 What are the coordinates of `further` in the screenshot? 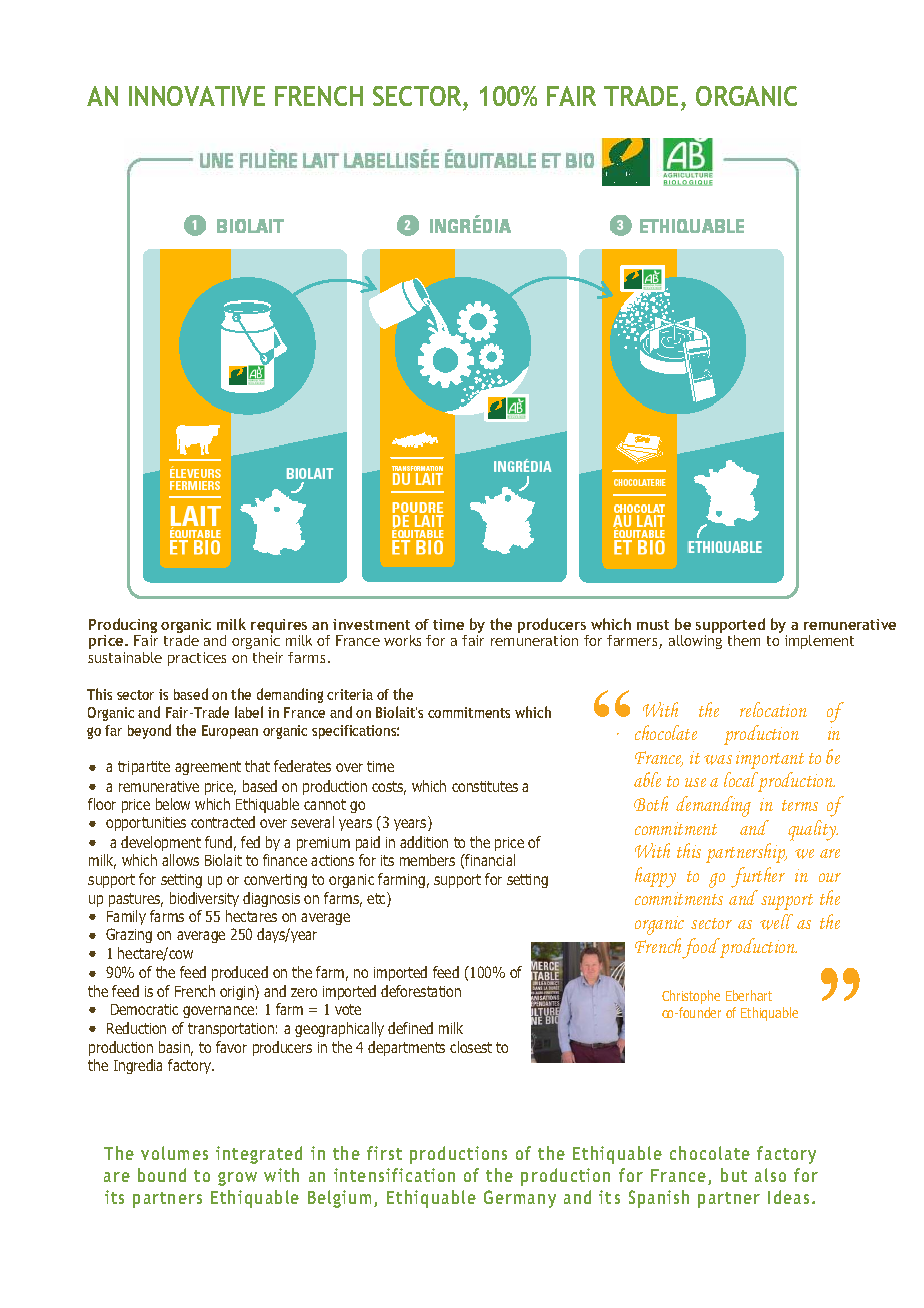 It's located at (758, 877).
